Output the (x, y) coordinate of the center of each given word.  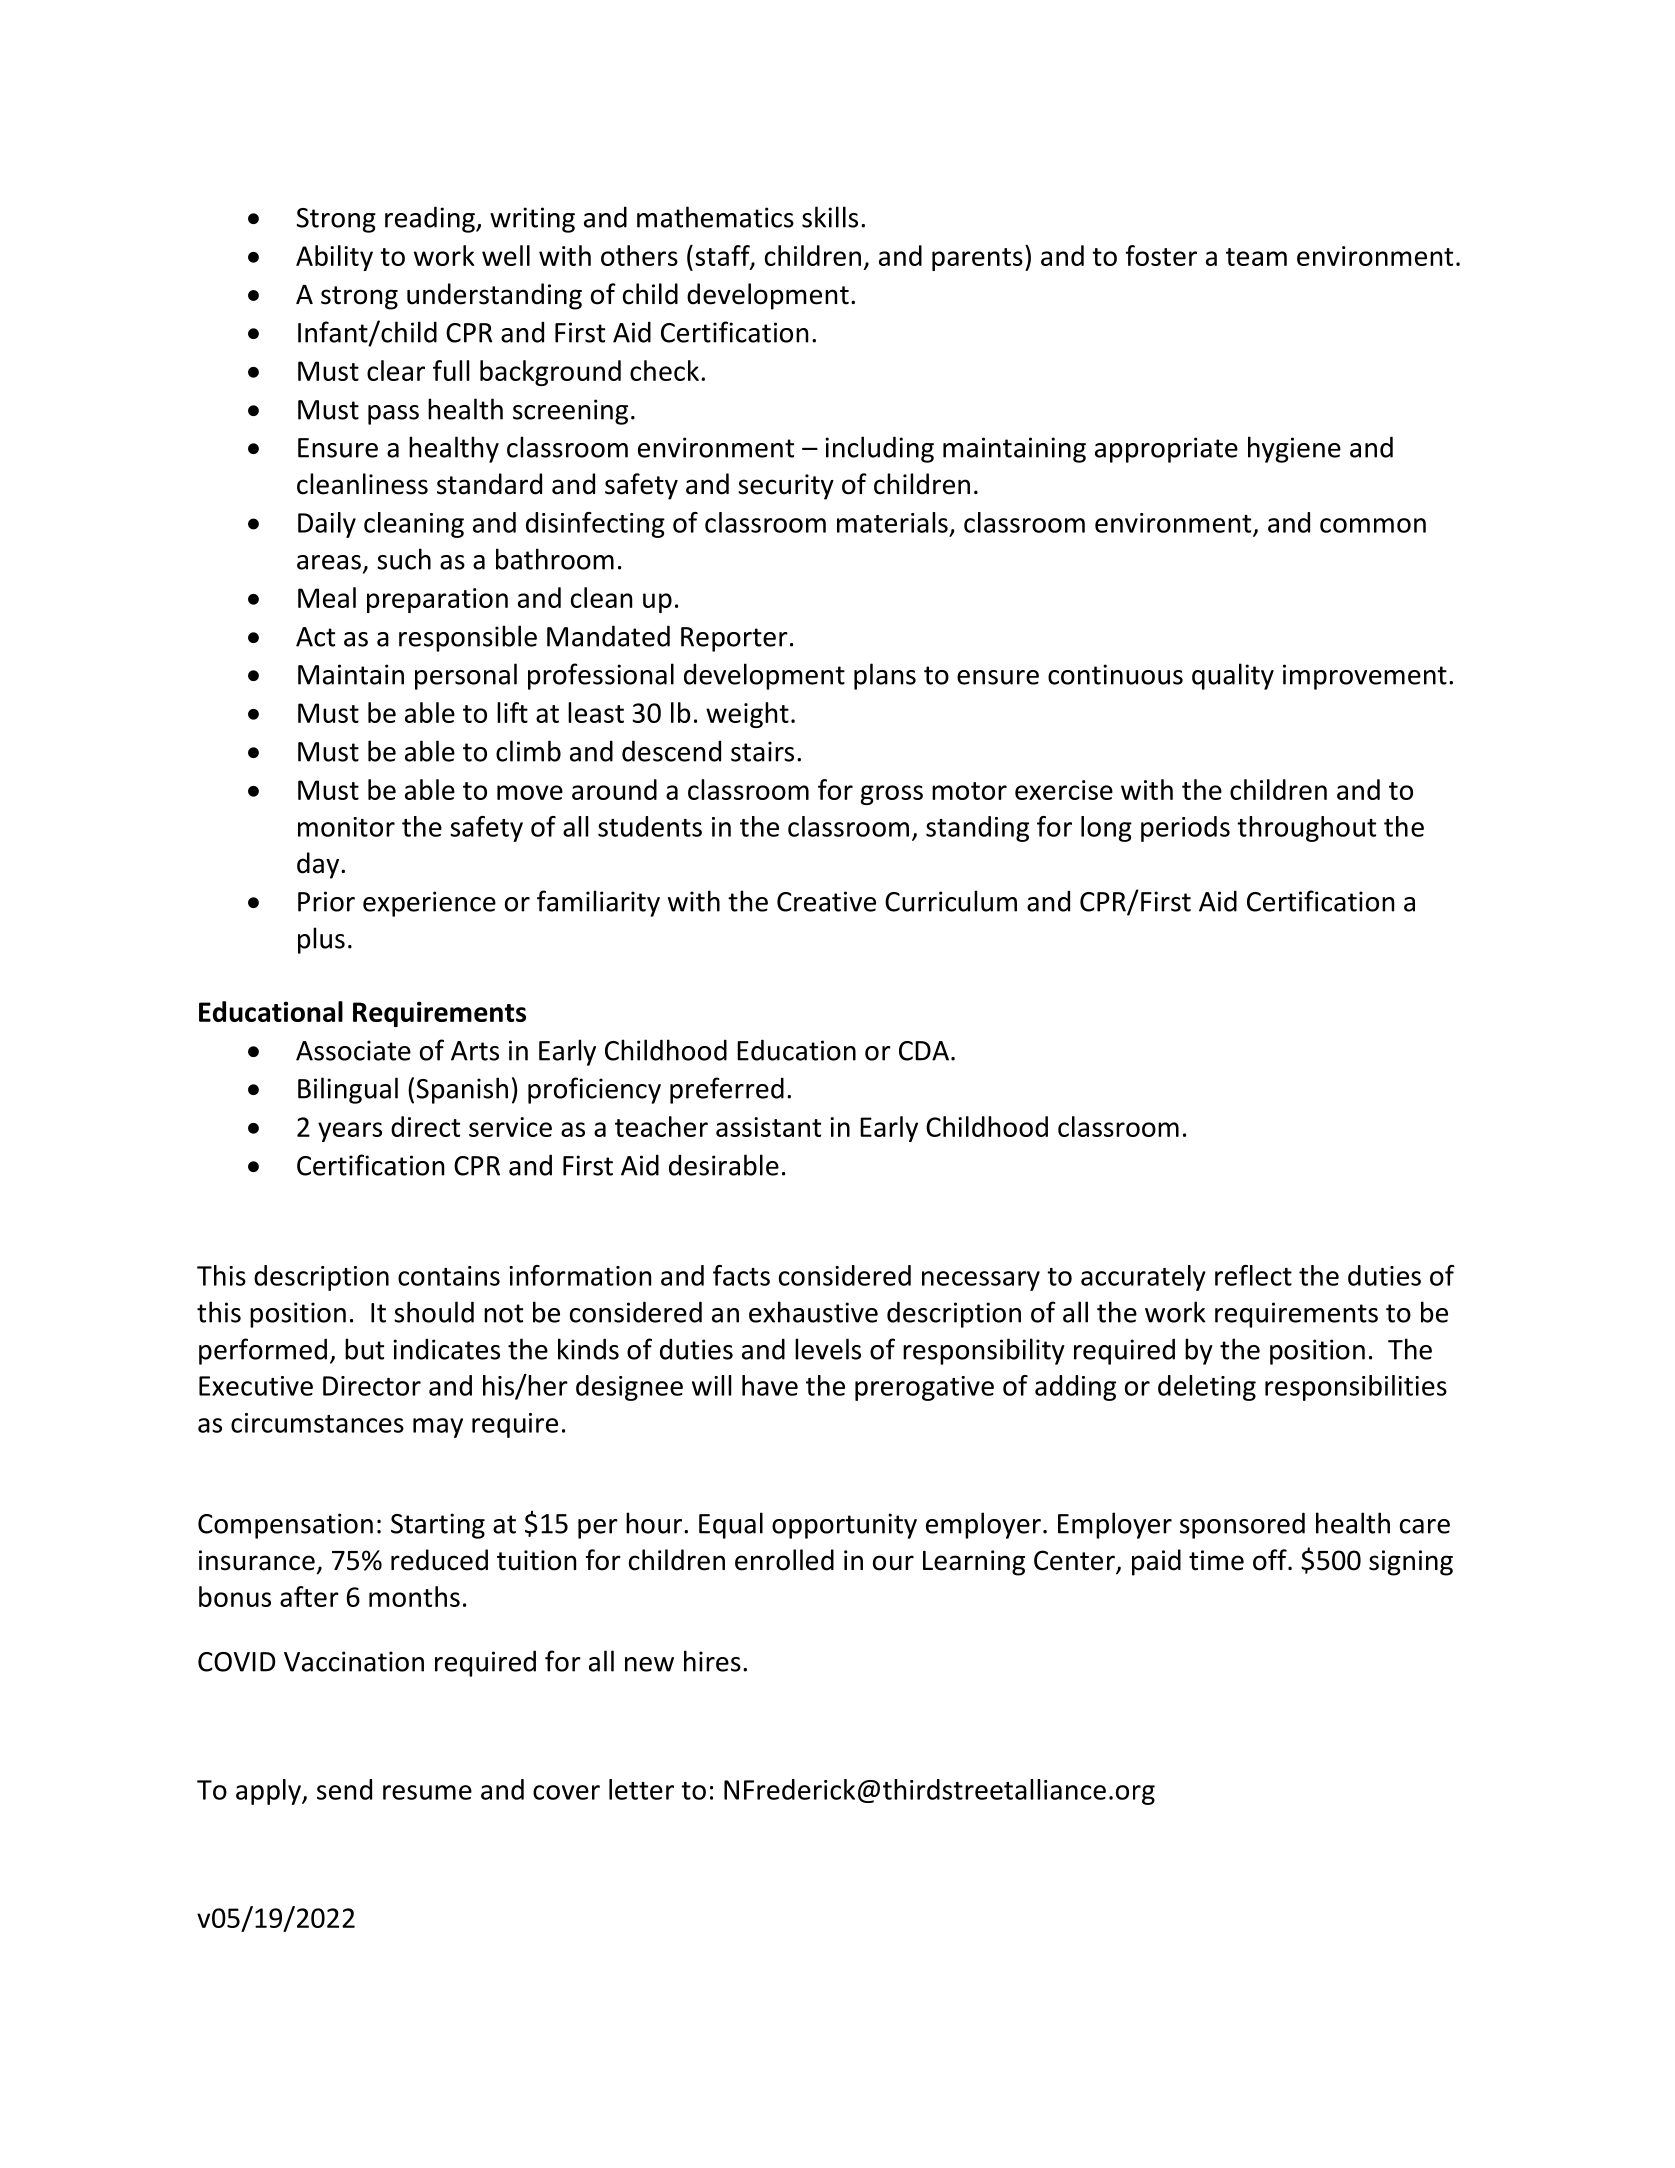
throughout (1306, 829)
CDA (924, 1051)
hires (712, 1661)
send (344, 1789)
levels (828, 1349)
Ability (334, 258)
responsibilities (1356, 1388)
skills (830, 217)
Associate (353, 1050)
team (1256, 257)
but (364, 1349)
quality (1233, 676)
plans (885, 676)
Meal (327, 597)
